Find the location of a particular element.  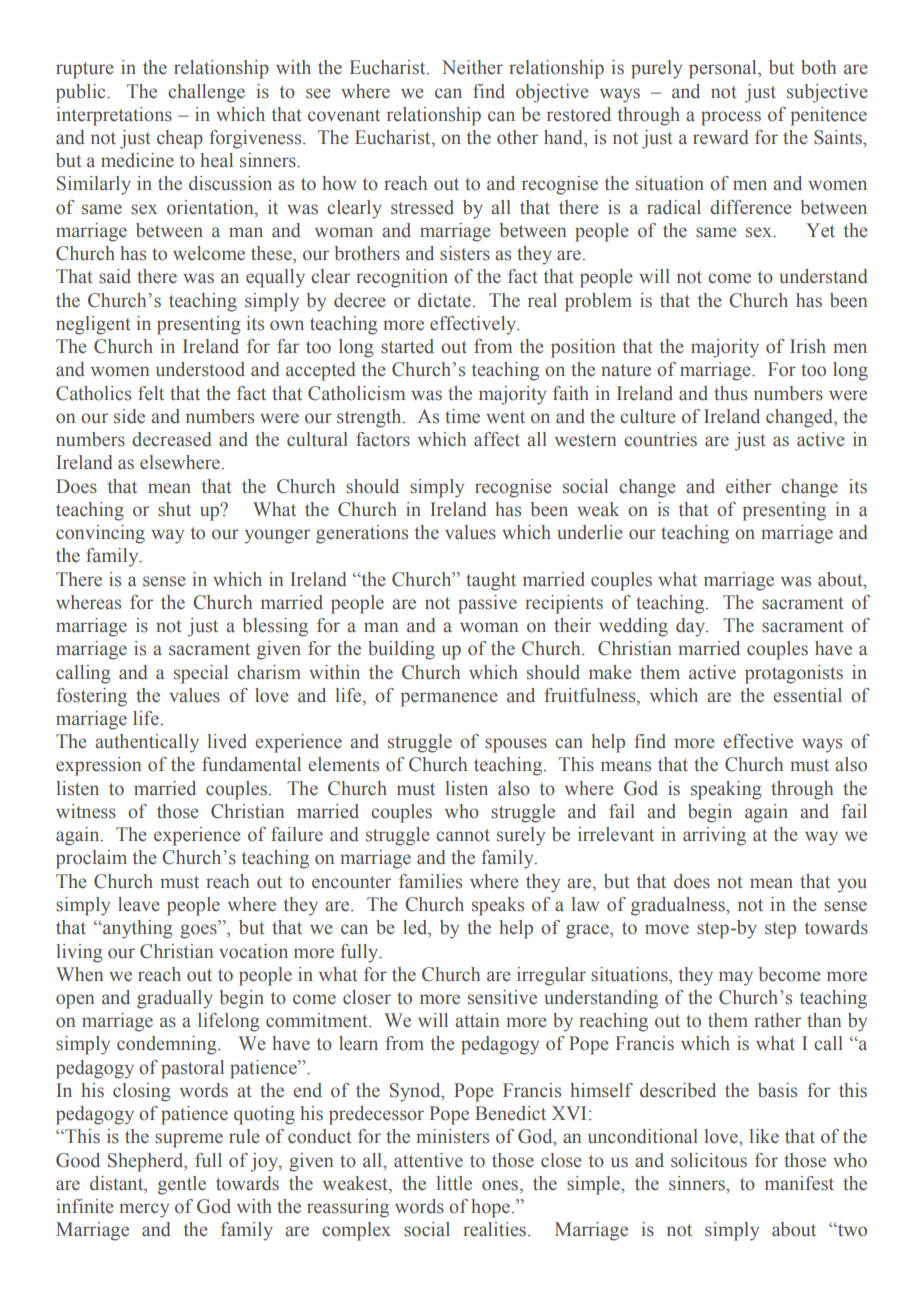

little is located at coordinates (454, 1183).
